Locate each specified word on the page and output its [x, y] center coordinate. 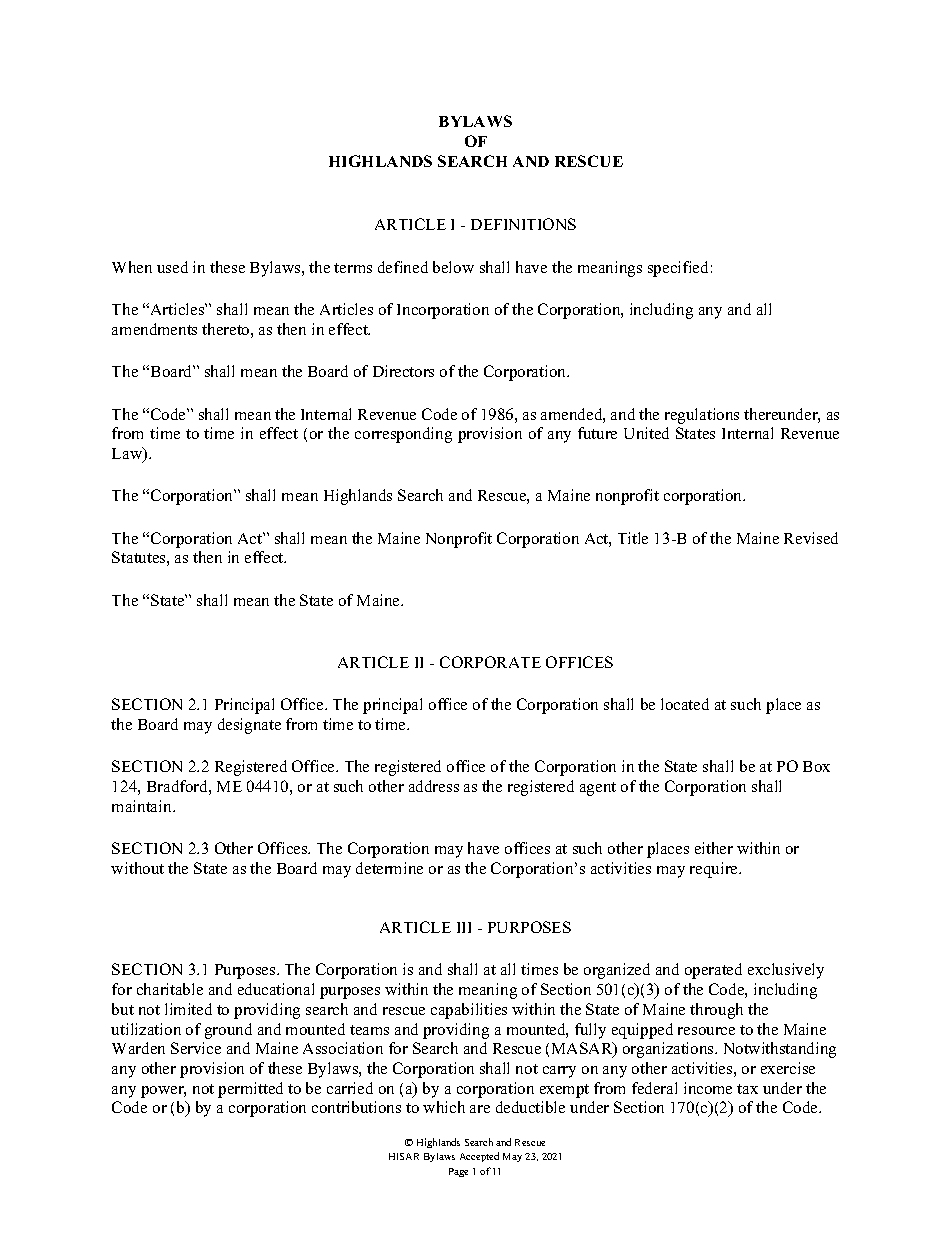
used [172, 267]
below [453, 267]
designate [249, 726]
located [685, 704]
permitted [250, 1090]
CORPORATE [490, 662]
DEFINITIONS [523, 224]
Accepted [479, 1157]
